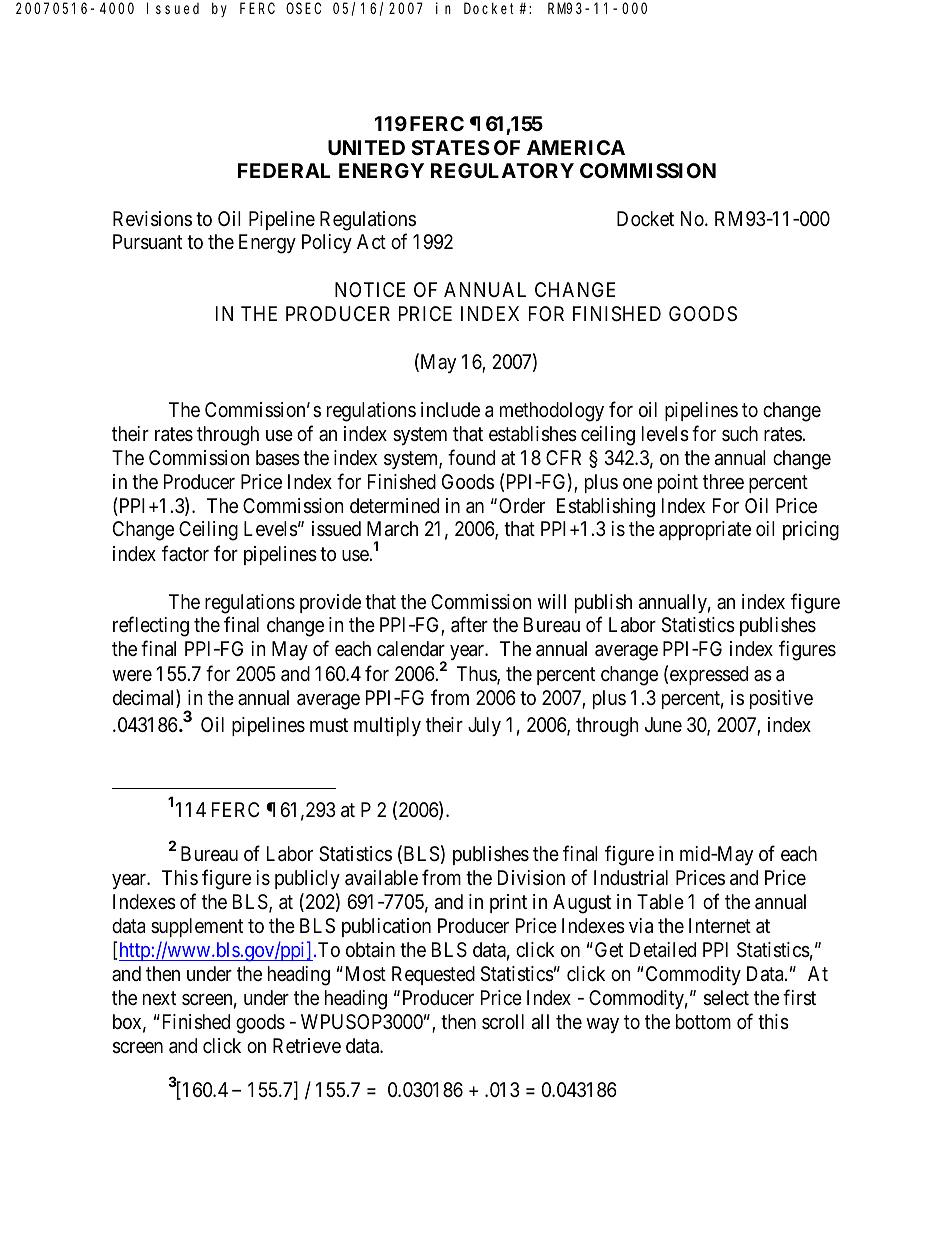  I want to click on next, so click(159, 998).
